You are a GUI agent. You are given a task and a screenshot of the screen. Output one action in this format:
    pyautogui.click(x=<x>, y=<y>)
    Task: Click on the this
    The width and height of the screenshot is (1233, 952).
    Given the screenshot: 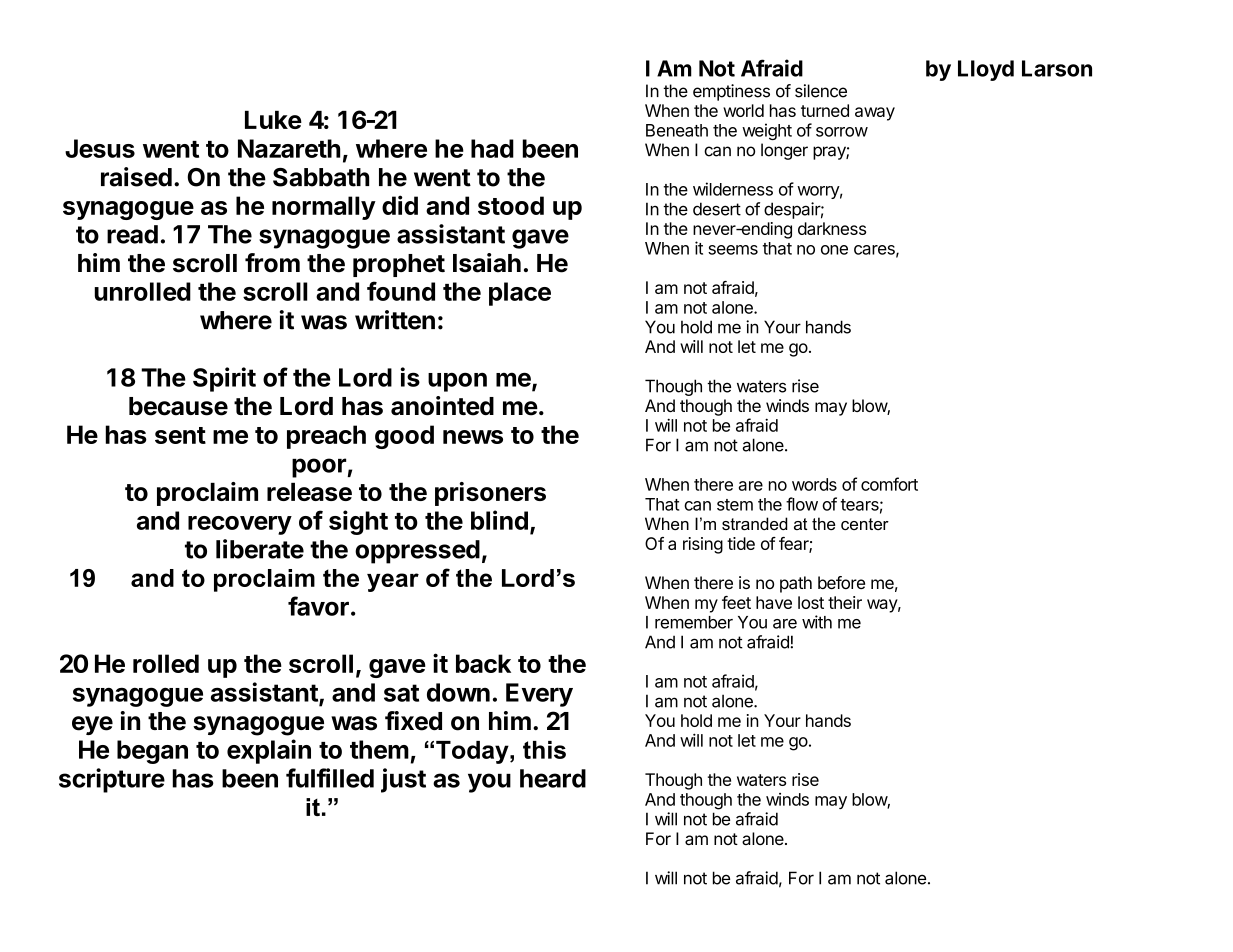 What is the action you would take?
    pyautogui.click(x=544, y=750)
